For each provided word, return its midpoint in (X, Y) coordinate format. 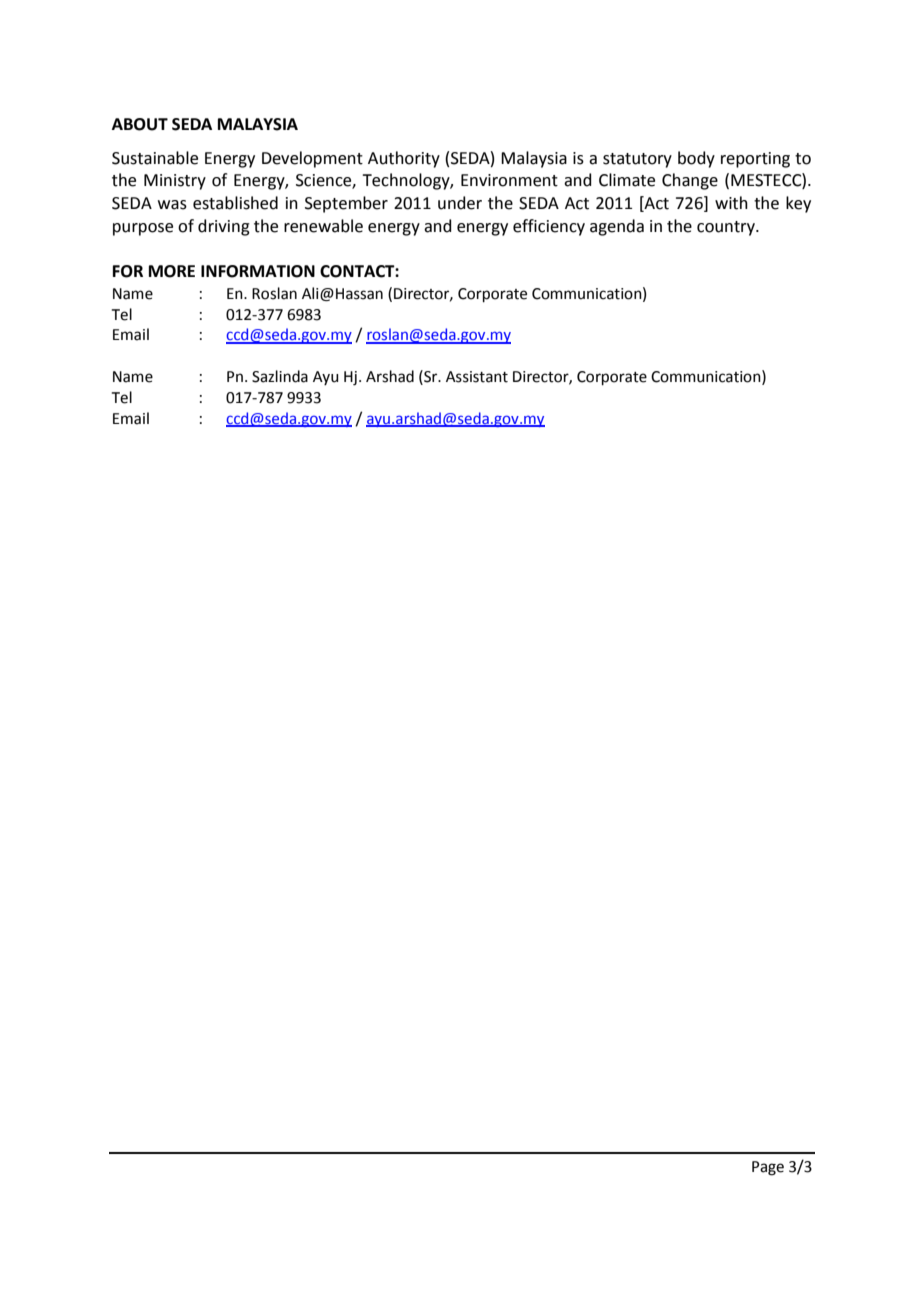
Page (768, 1168)
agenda (617, 227)
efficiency (549, 227)
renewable (323, 226)
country (727, 228)
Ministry (175, 182)
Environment (509, 180)
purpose (143, 229)
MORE (172, 271)
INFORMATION (258, 271)
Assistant (477, 377)
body (696, 159)
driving (224, 227)
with (731, 203)
